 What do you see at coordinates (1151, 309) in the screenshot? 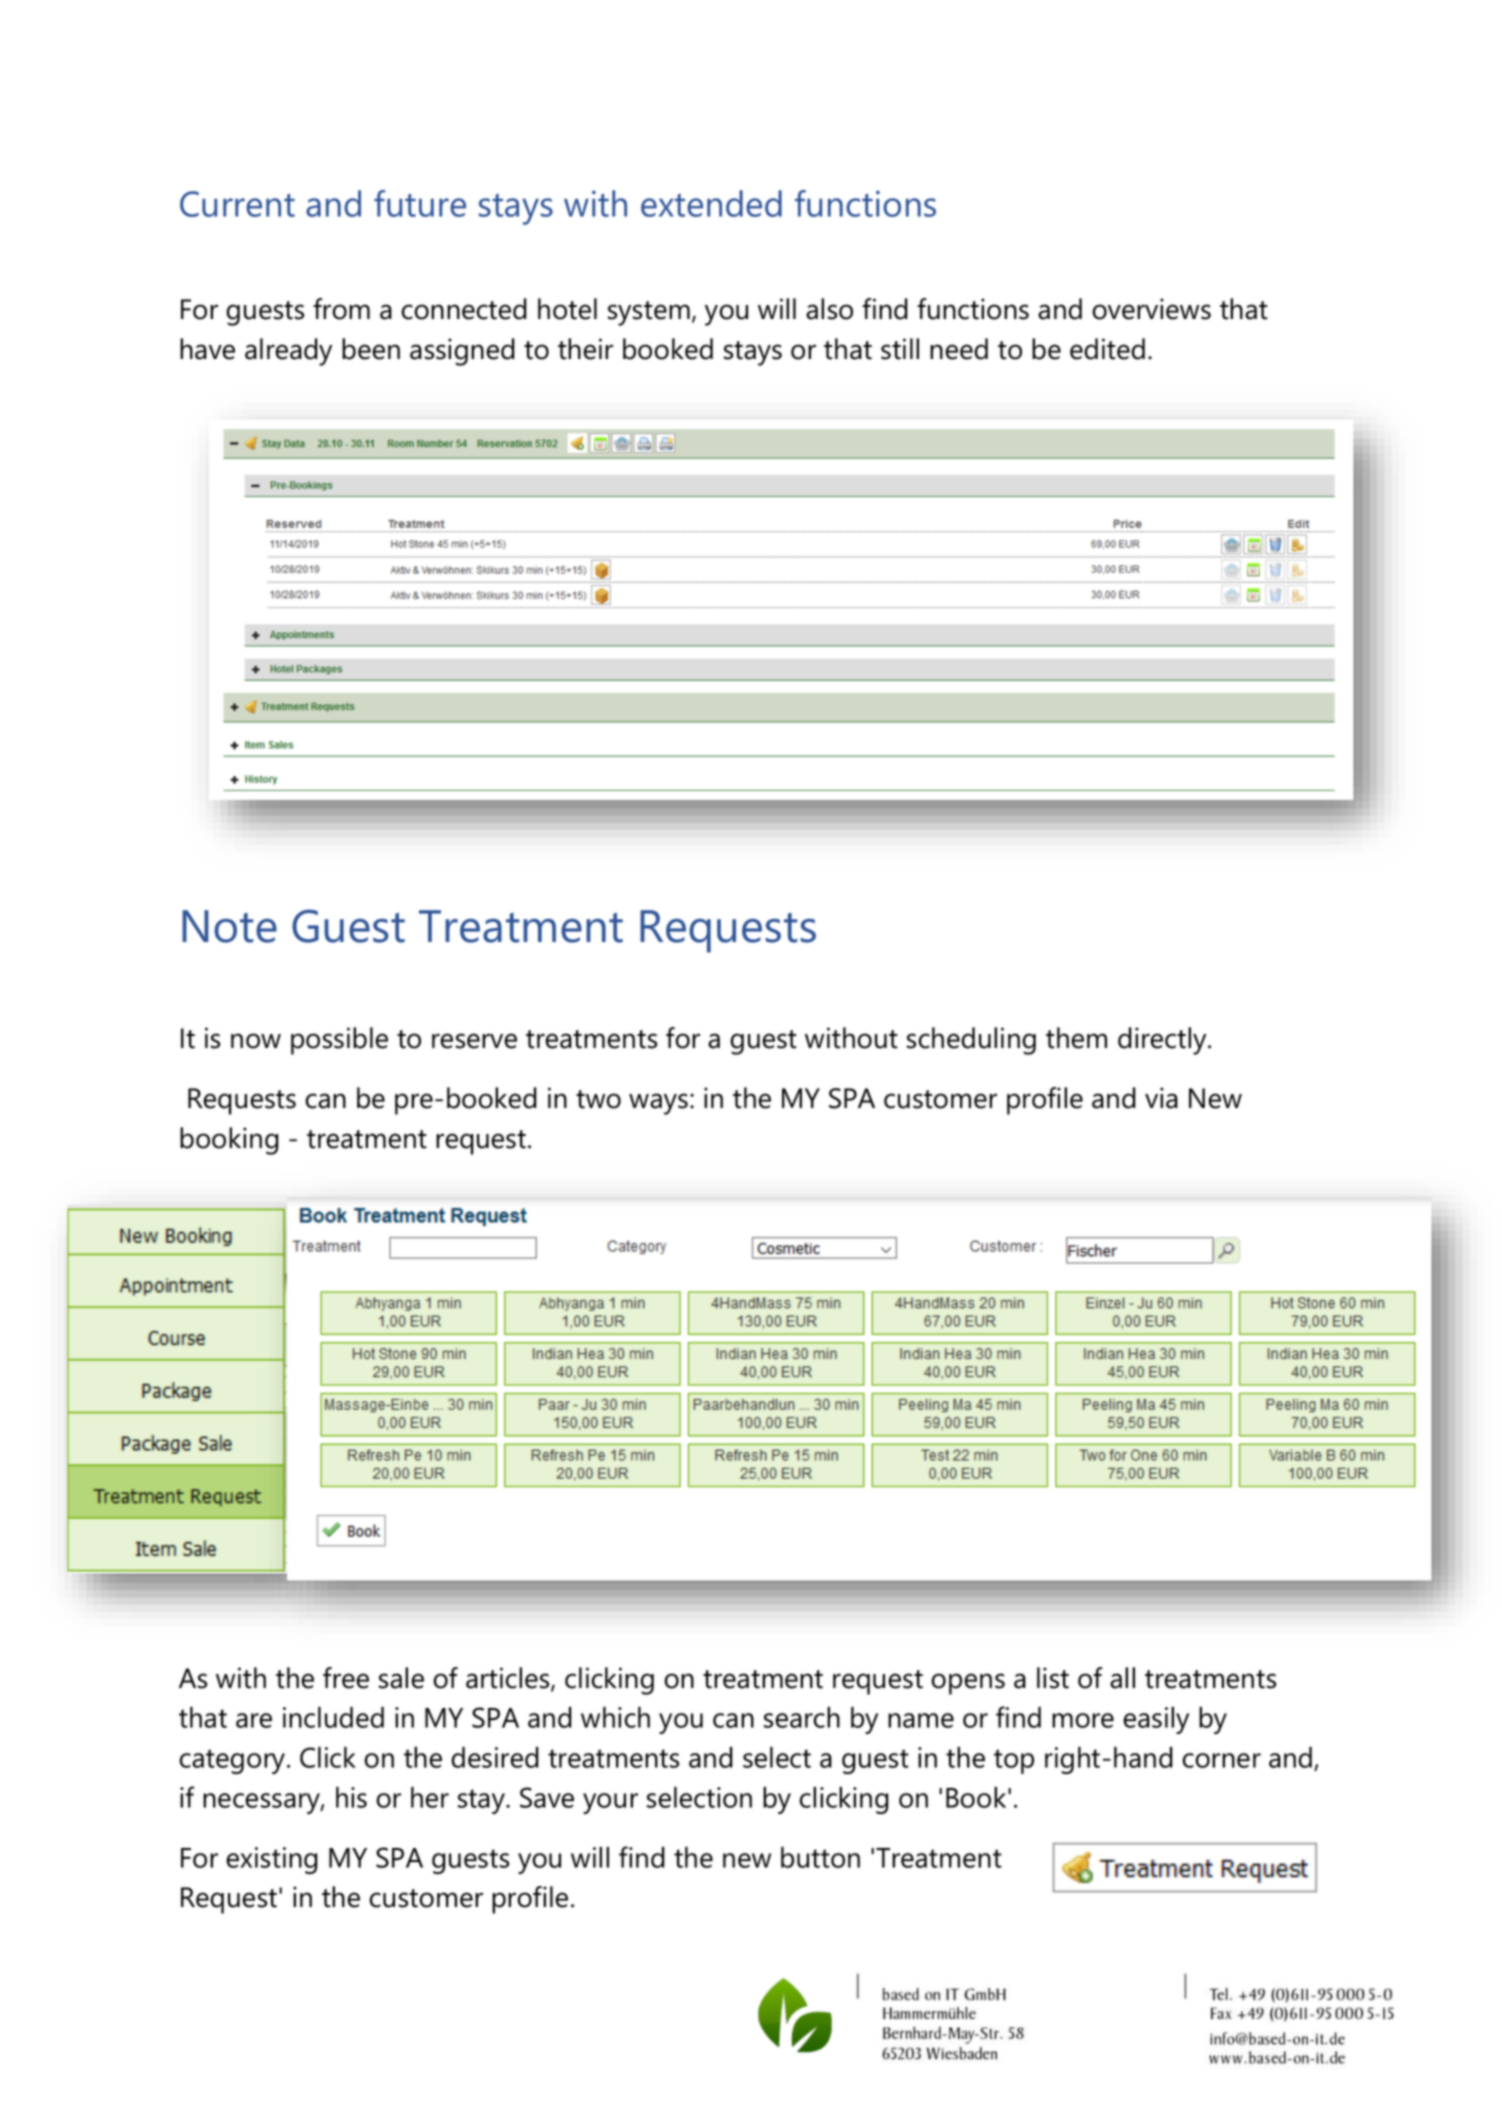
I see `overviews` at bounding box center [1151, 309].
